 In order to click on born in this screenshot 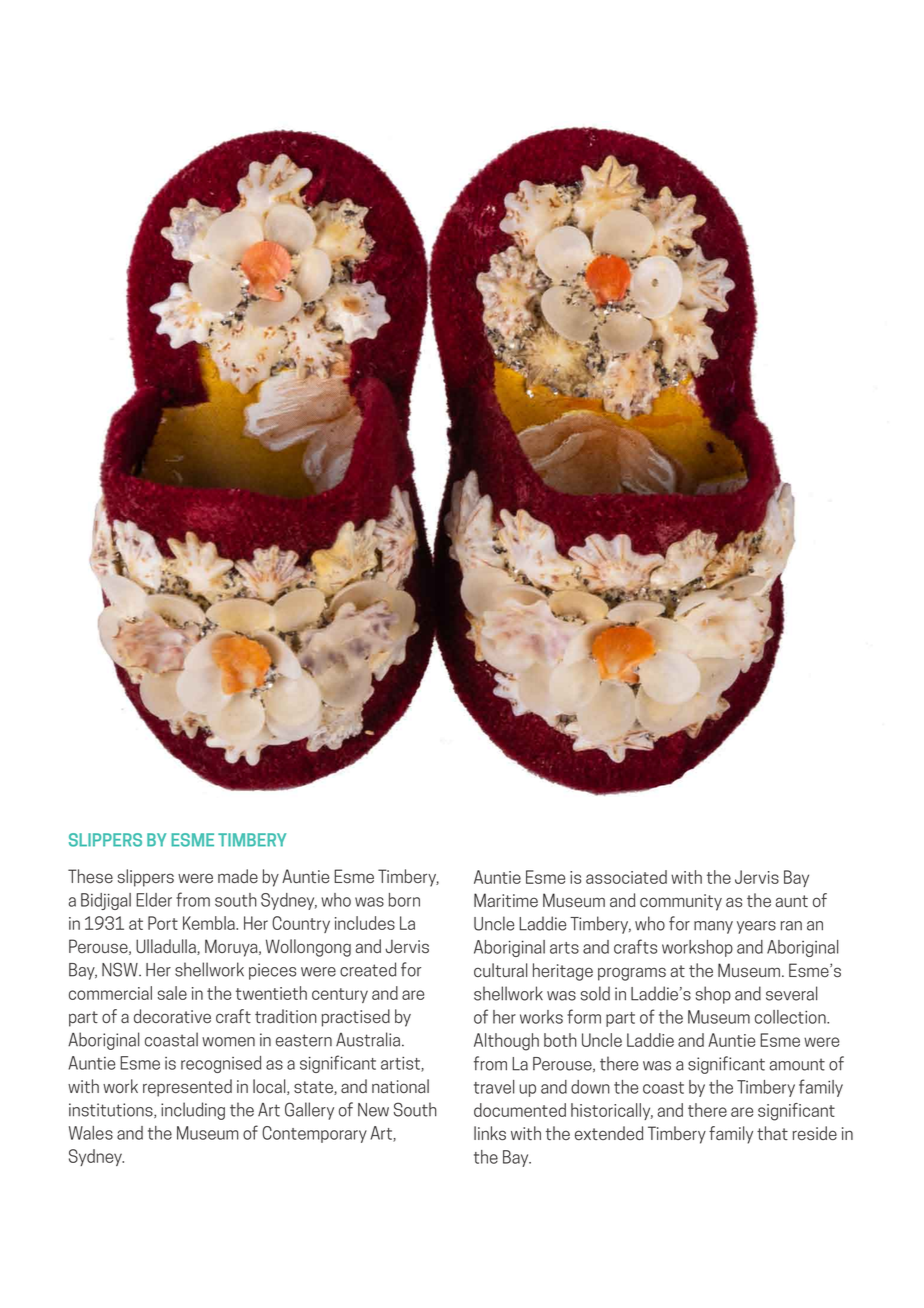, I will do `click(404, 900)`.
